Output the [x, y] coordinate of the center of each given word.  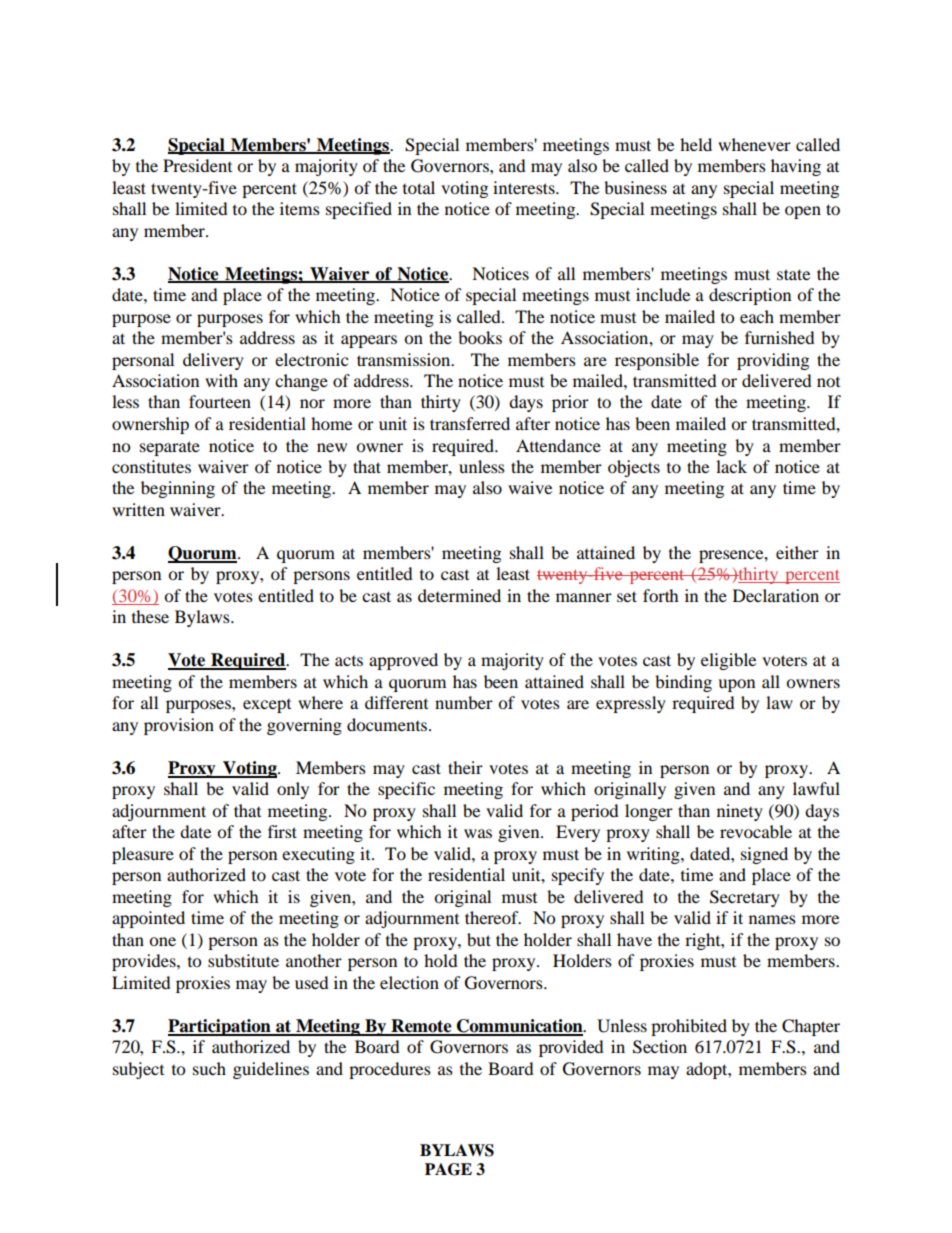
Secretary [745, 898]
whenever [754, 144]
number [464, 702]
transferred [470, 423]
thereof [493, 917]
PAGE [448, 1169]
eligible [728, 661]
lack [731, 466]
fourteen [220, 401]
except [267, 706]
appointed [148, 919]
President [197, 165]
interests [525, 187]
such [209, 1068]
